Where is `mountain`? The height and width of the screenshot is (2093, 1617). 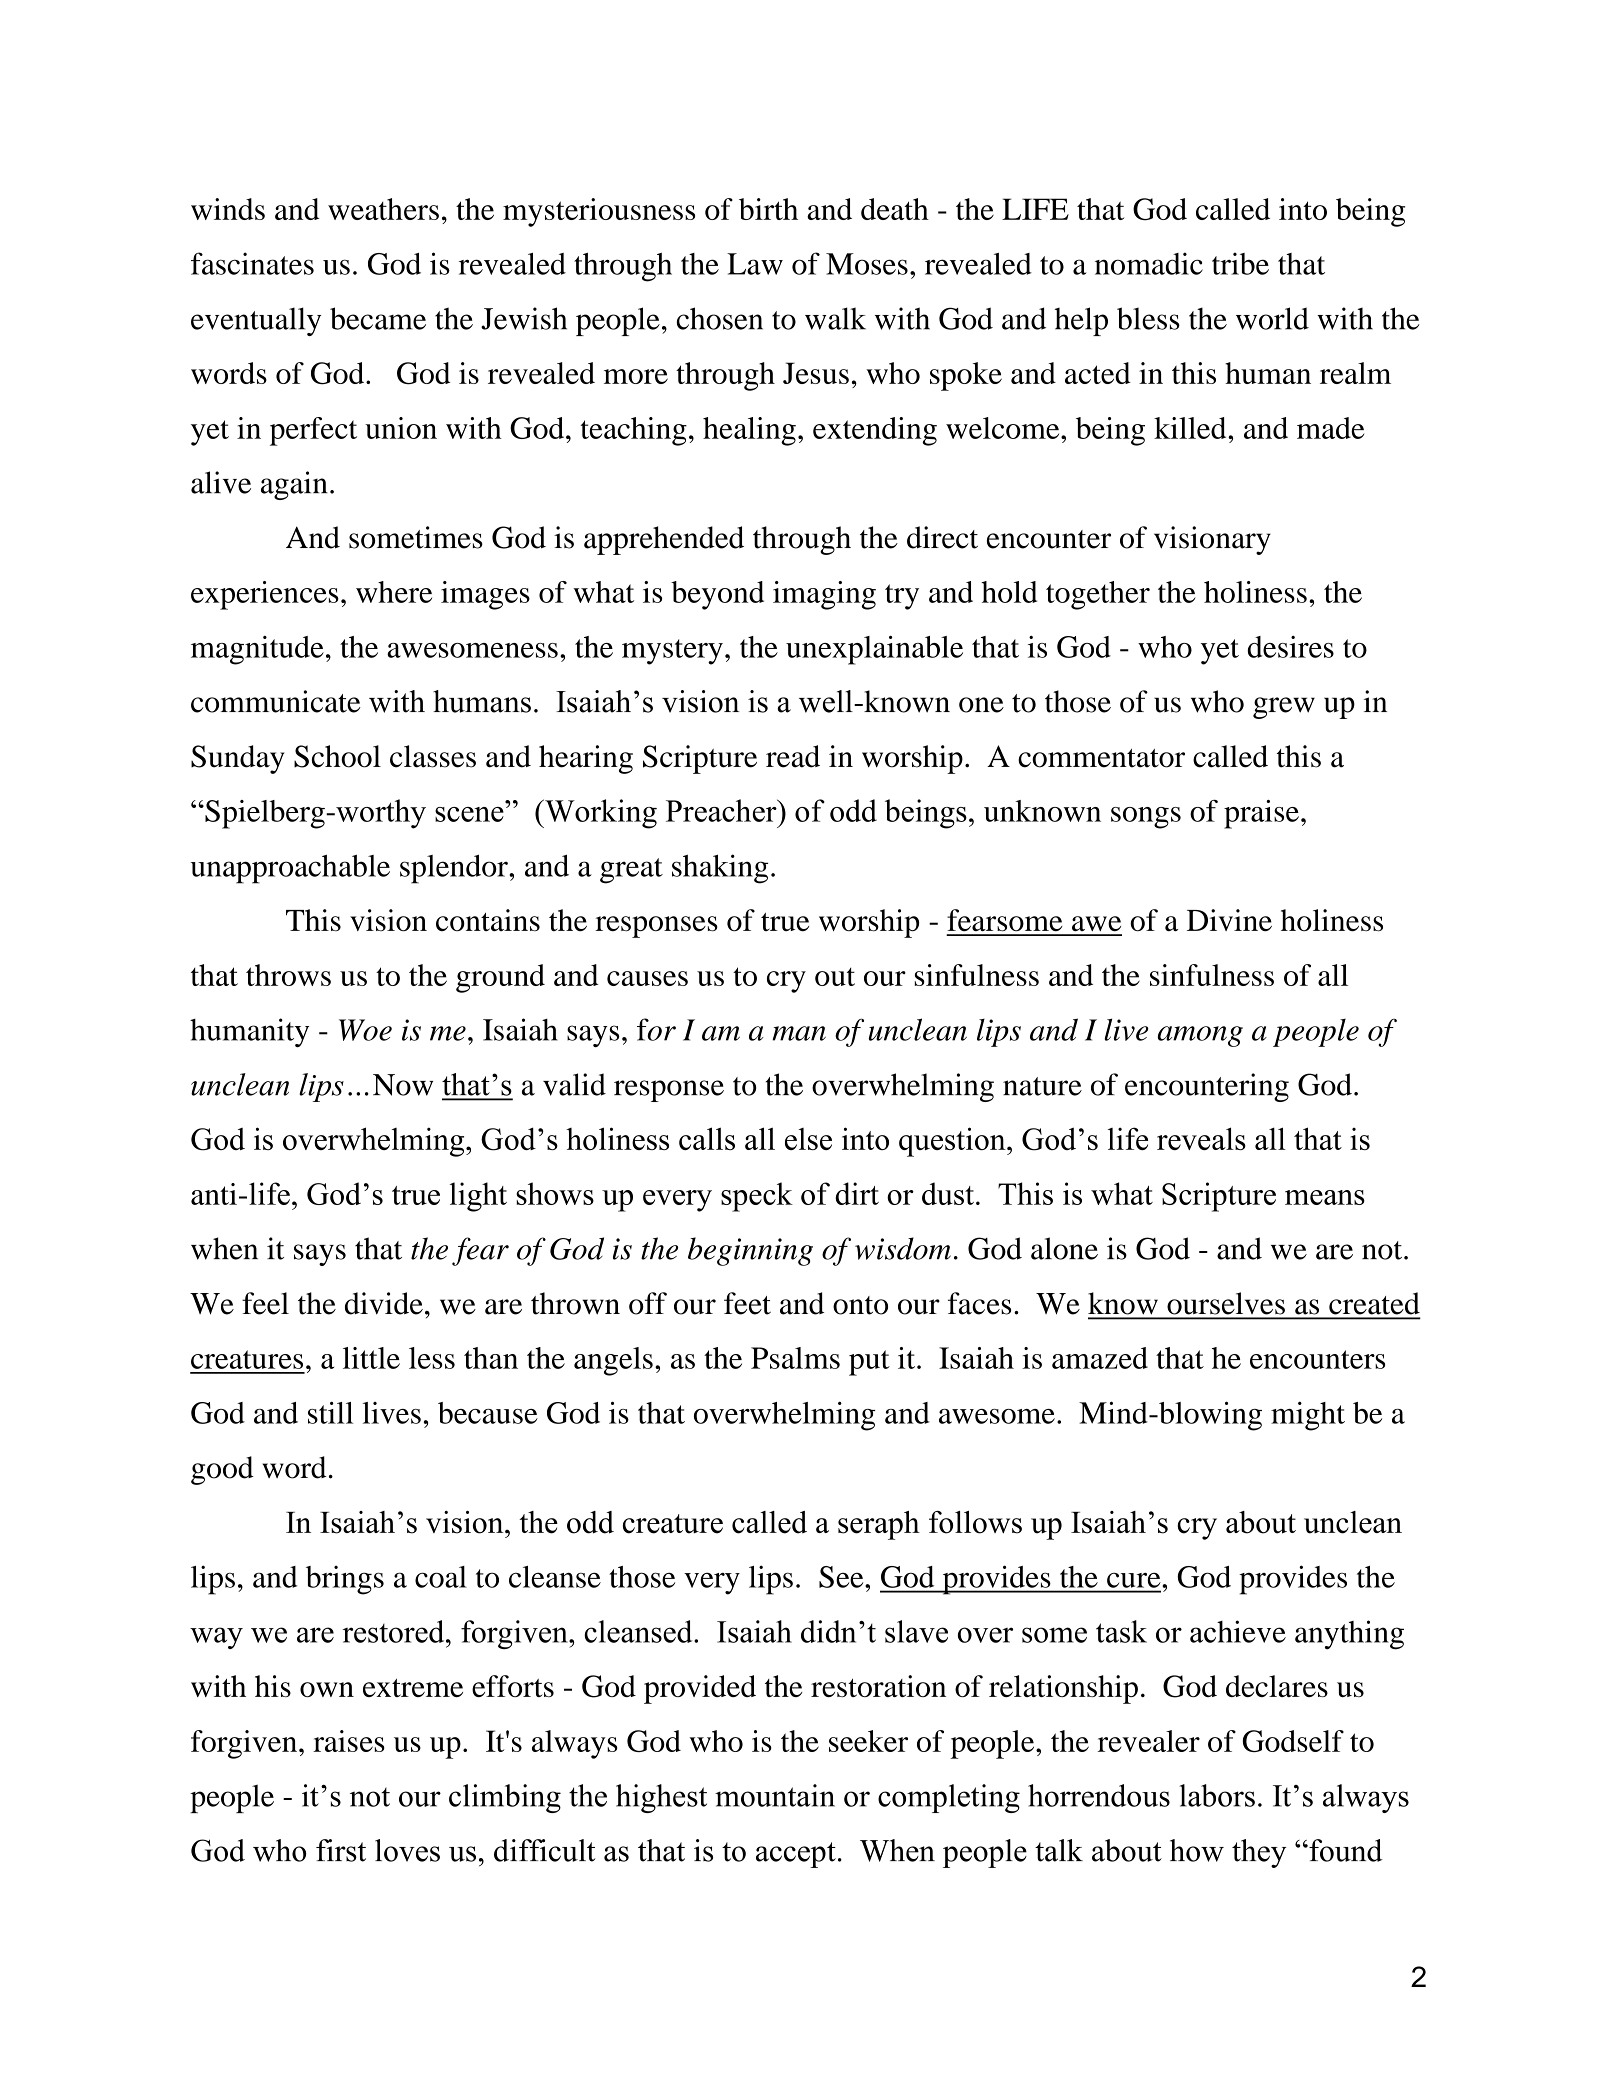 mountain is located at coordinates (775, 1795).
